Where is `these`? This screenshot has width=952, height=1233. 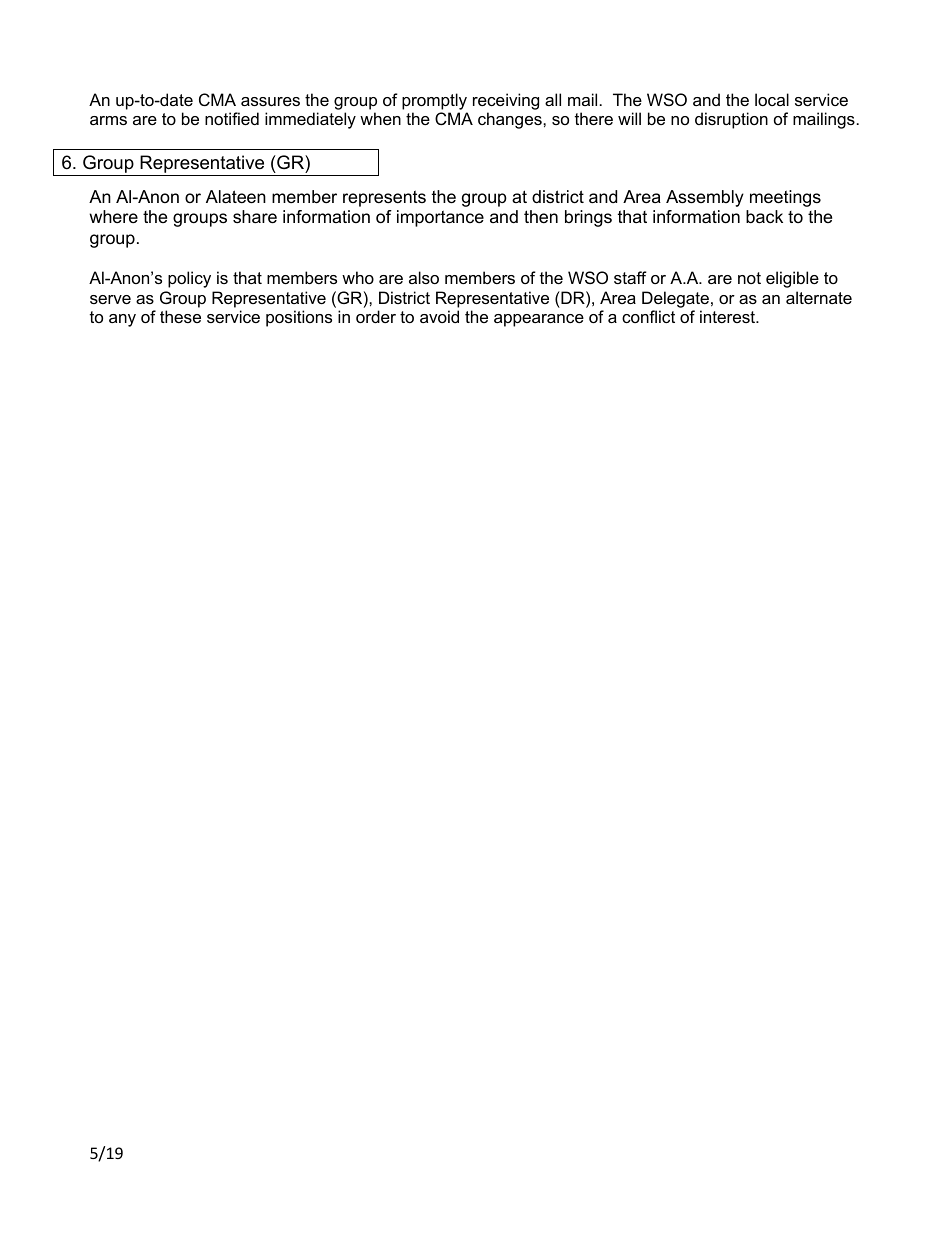
these is located at coordinates (180, 316).
